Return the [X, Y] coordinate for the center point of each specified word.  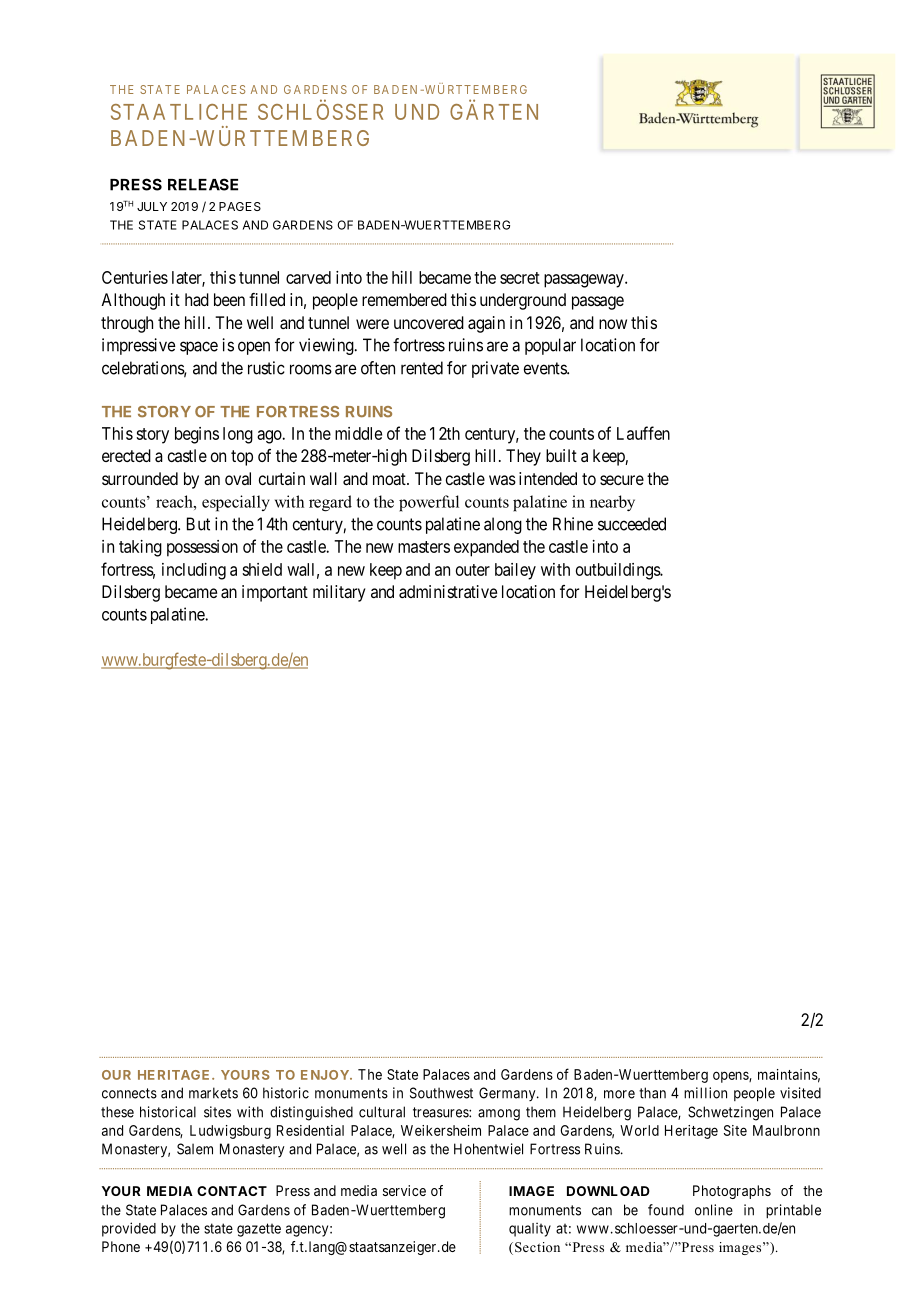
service [404, 1190]
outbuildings [619, 571]
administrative [448, 591]
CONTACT [232, 1191]
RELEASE [203, 184]
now [613, 324]
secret [520, 278]
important [275, 593]
